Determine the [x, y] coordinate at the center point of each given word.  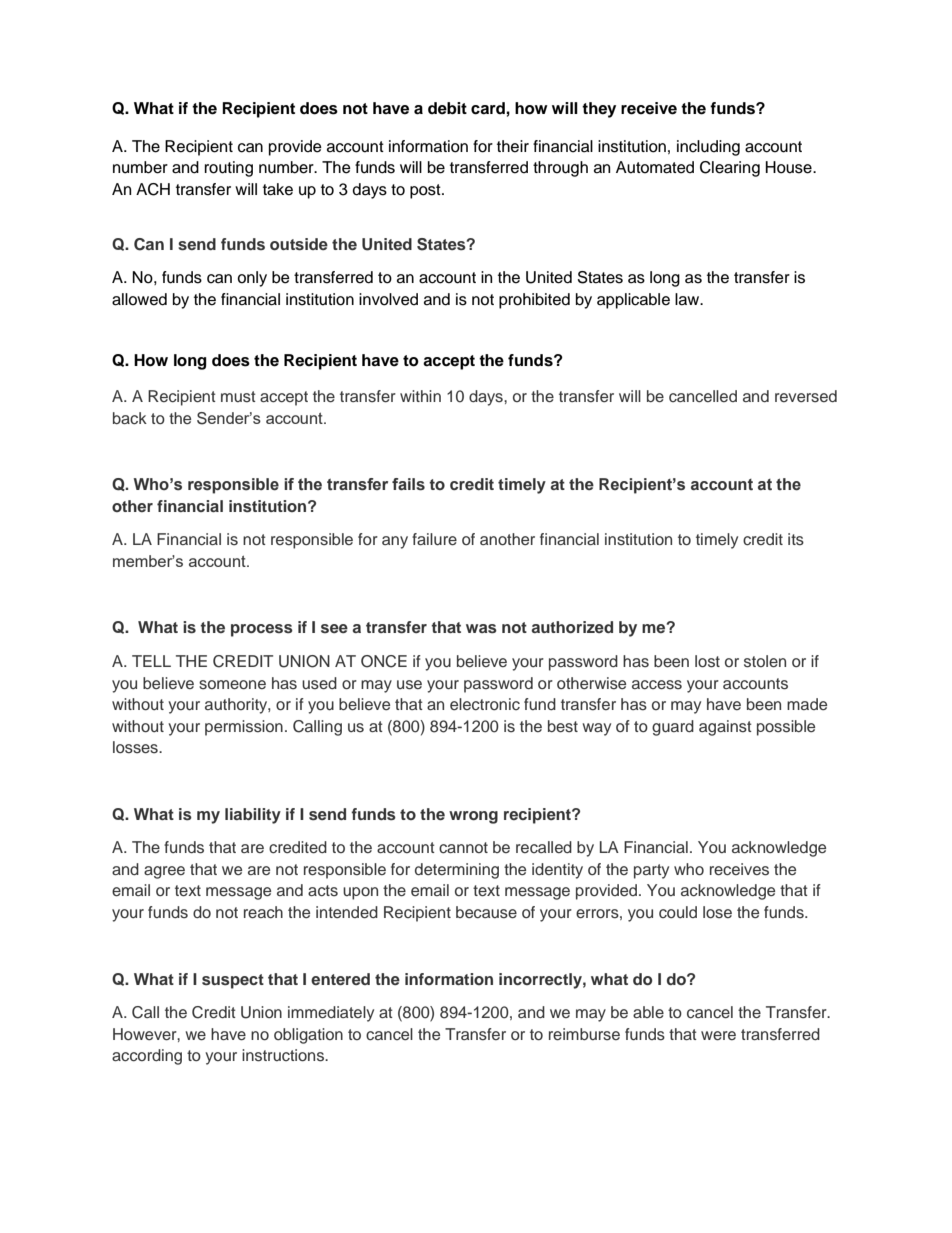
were [718, 1036]
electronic [485, 704]
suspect [233, 981]
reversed [806, 396]
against [725, 728]
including [708, 148]
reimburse [584, 1034]
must [238, 397]
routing [229, 169]
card [489, 108]
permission [244, 728]
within [420, 396]
